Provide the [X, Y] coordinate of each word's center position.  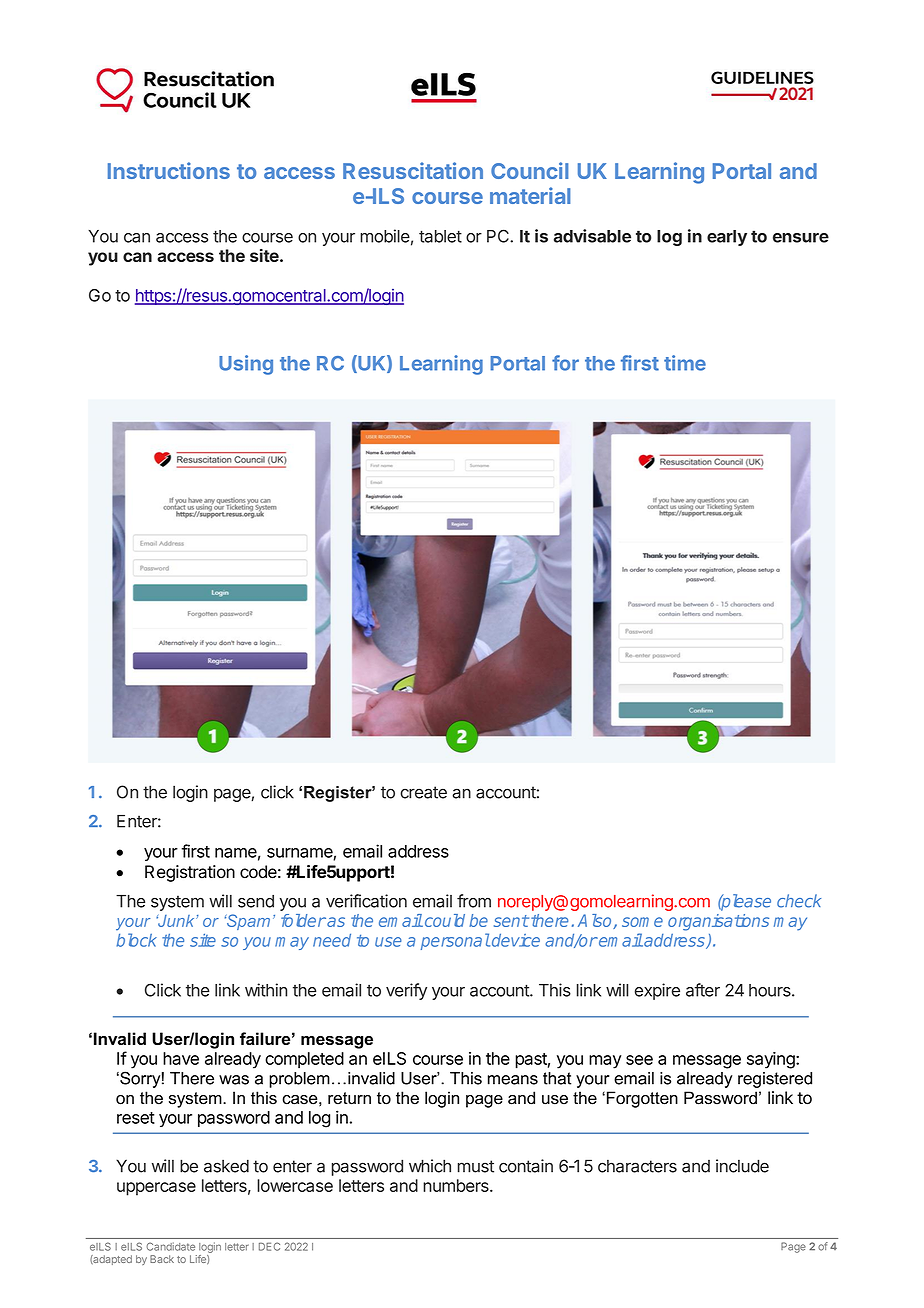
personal [455, 941]
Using [246, 365]
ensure [801, 238]
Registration [190, 873]
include [742, 1166]
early [727, 238]
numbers [457, 1185]
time [685, 363]
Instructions [169, 170]
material [530, 195]
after [703, 990]
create [423, 792]
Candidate [171, 1246]
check [799, 901]
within [266, 990]
